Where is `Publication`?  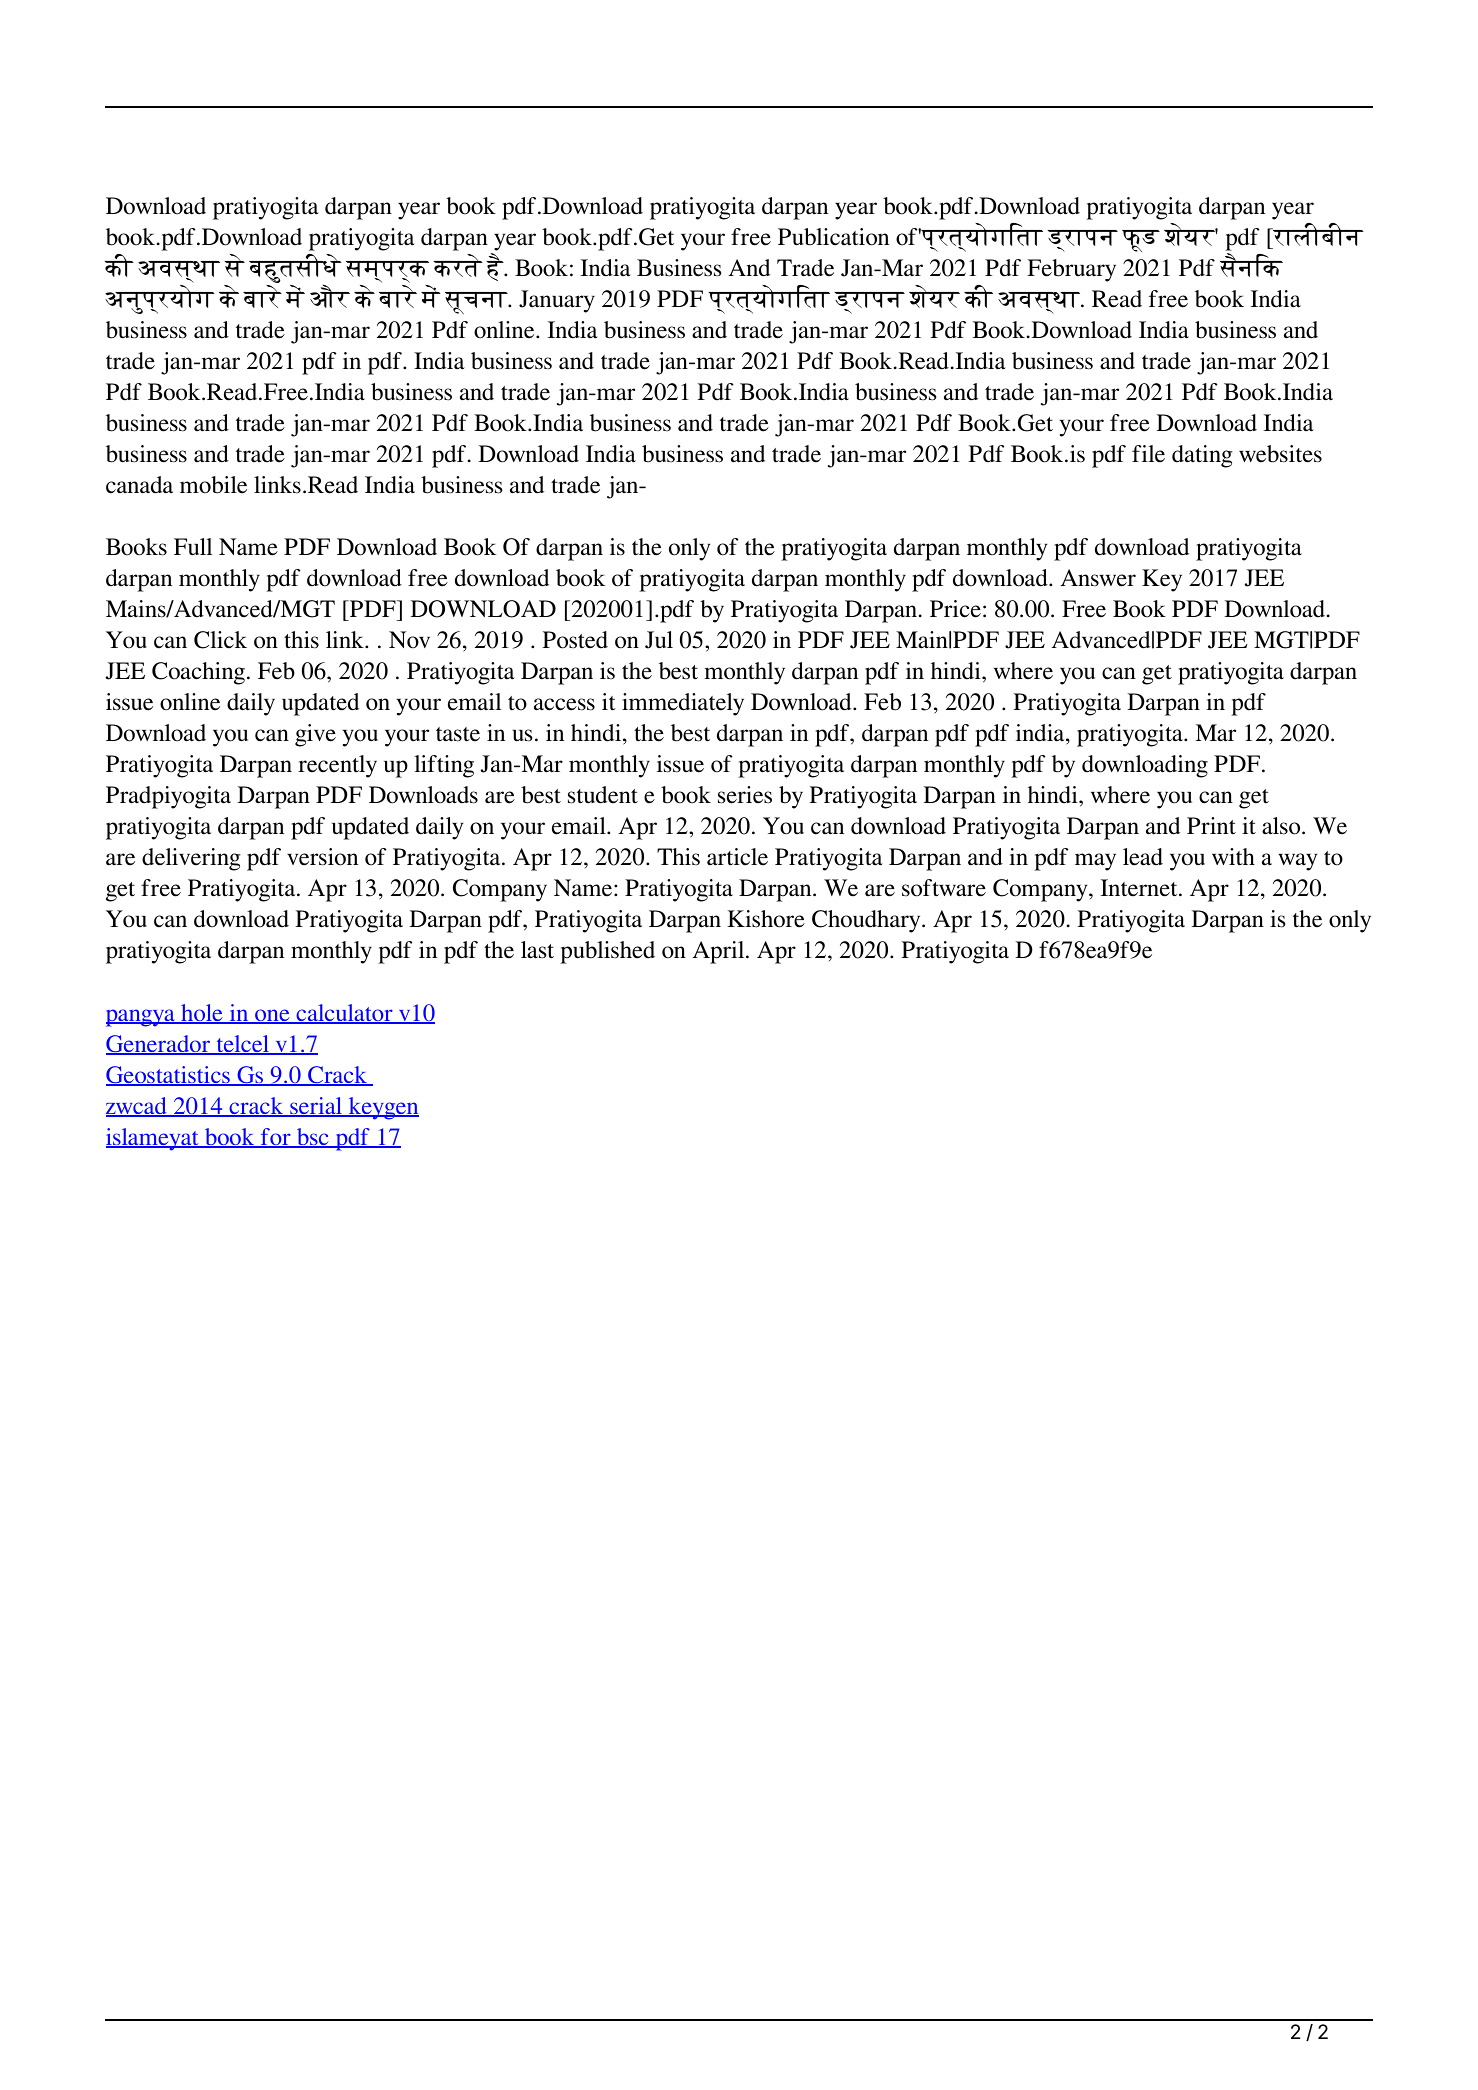 Publication is located at coordinates (833, 237).
